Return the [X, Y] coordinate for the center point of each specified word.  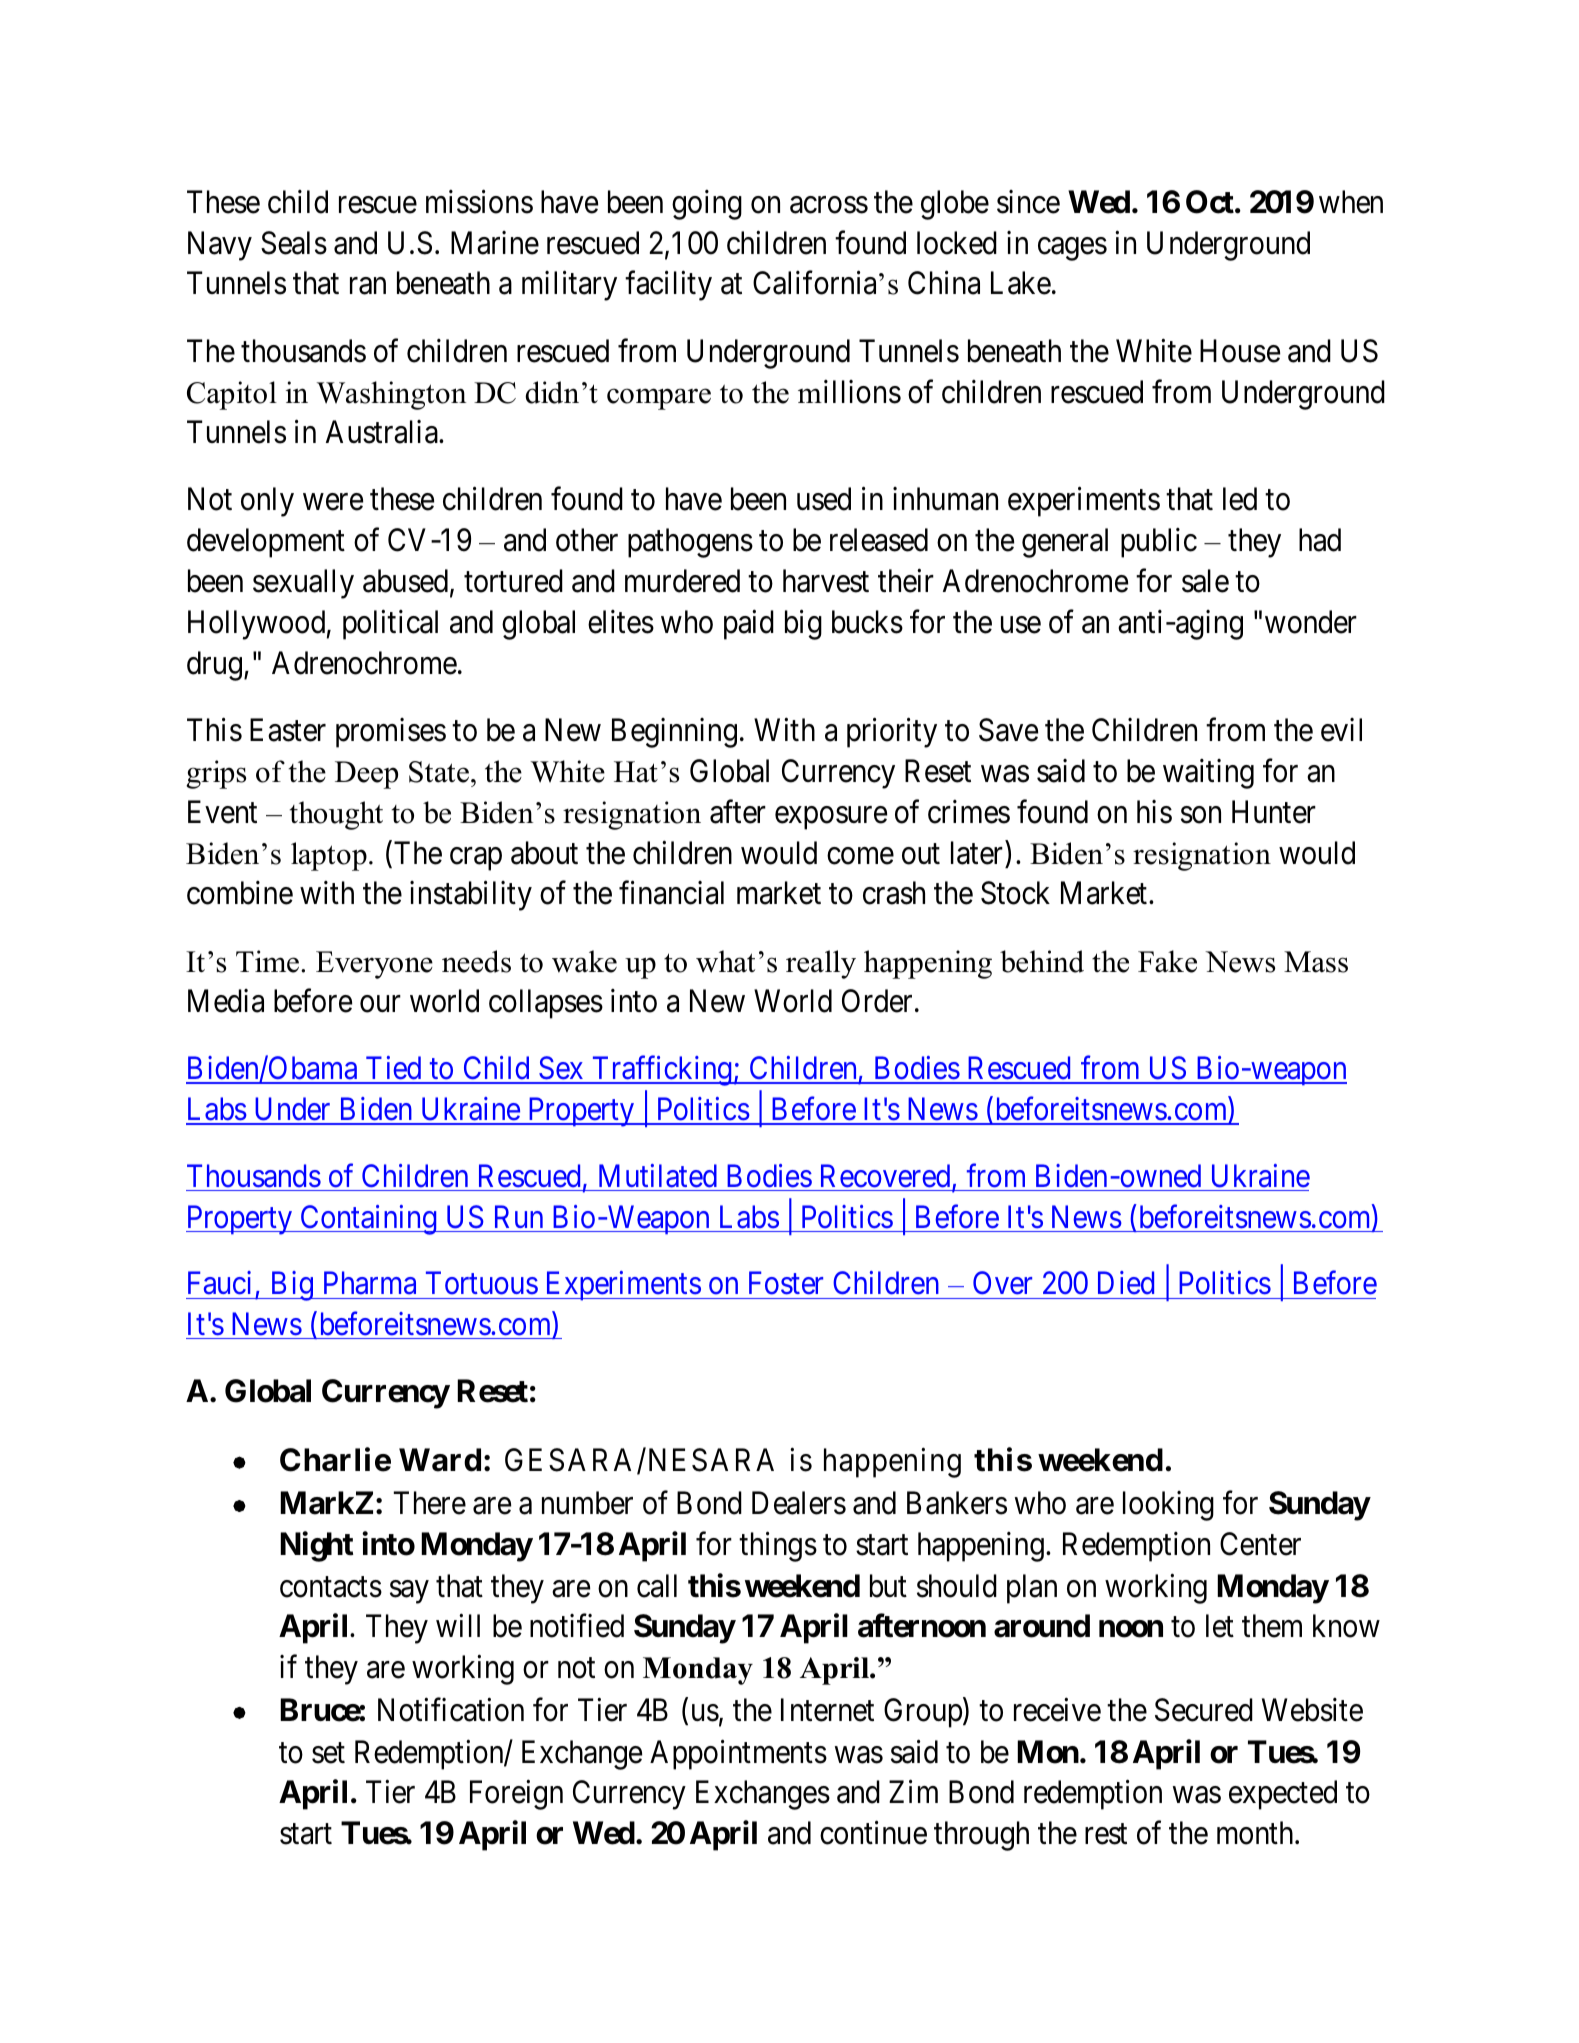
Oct [1211, 202]
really [821, 964]
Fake [1167, 961]
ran [368, 286]
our [380, 1004]
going [707, 205]
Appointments [738, 1754]
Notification [451, 1710]
